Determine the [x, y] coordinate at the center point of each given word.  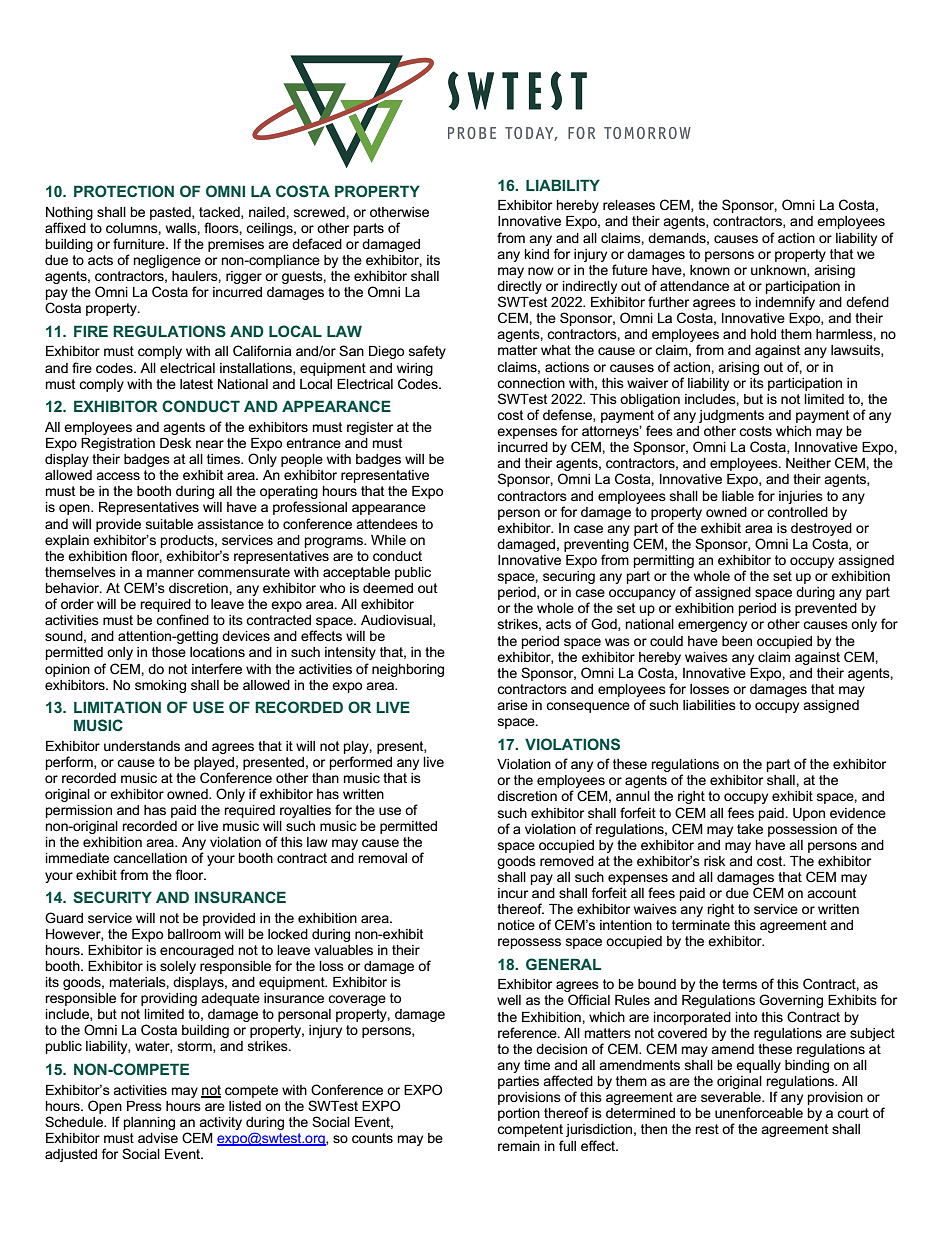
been [737, 641]
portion [519, 1114]
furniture [140, 243]
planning [149, 1123]
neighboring [408, 670]
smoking [160, 686]
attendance [694, 286]
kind [537, 254]
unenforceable [759, 1112]
